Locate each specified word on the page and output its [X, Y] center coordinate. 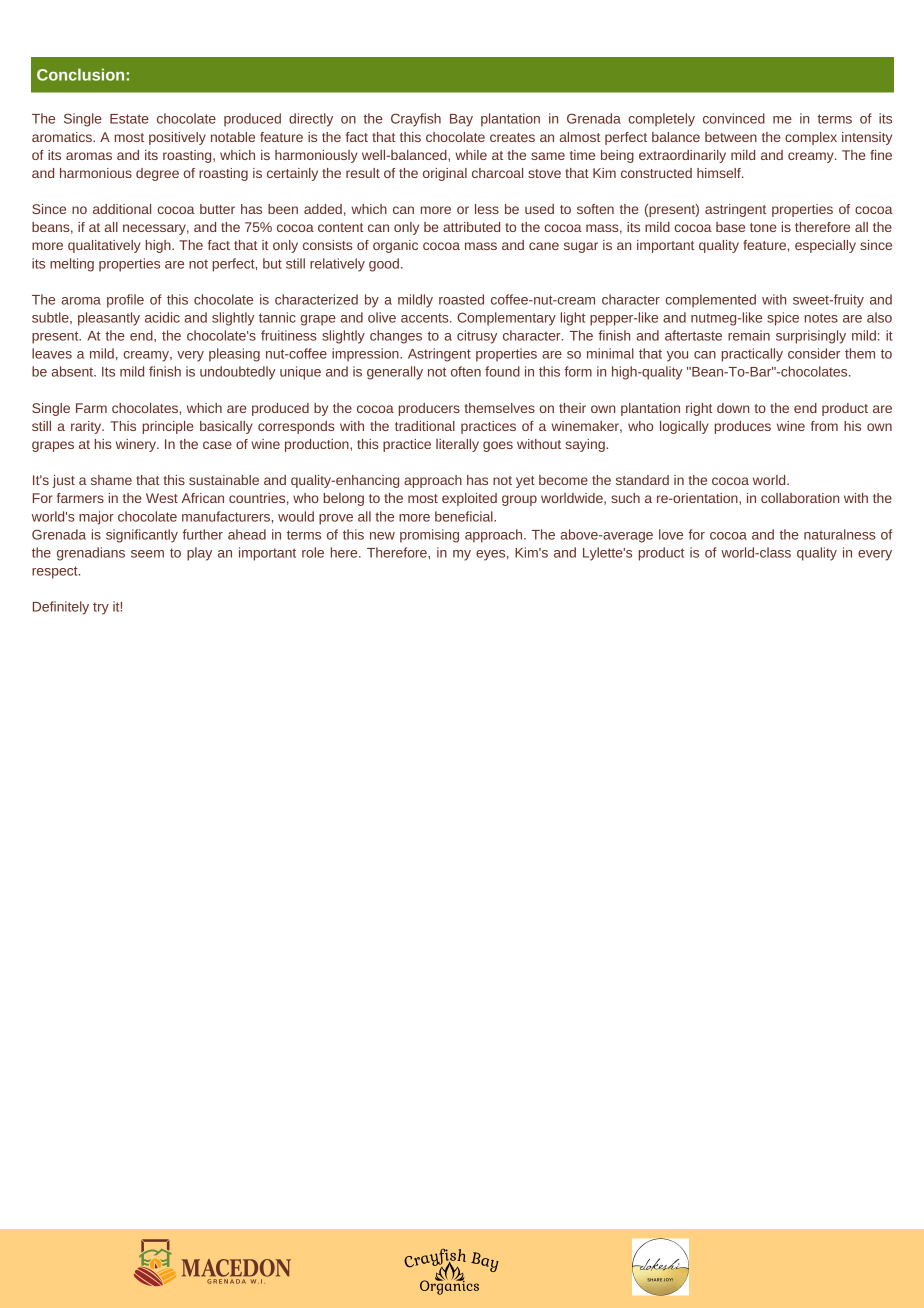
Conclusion [80, 74]
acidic [162, 317]
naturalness [840, 534]
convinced [734, 118]
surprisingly [811, 337]
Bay [461, 120]
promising [429, 536]
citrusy [477, 337]
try [101, 608]
